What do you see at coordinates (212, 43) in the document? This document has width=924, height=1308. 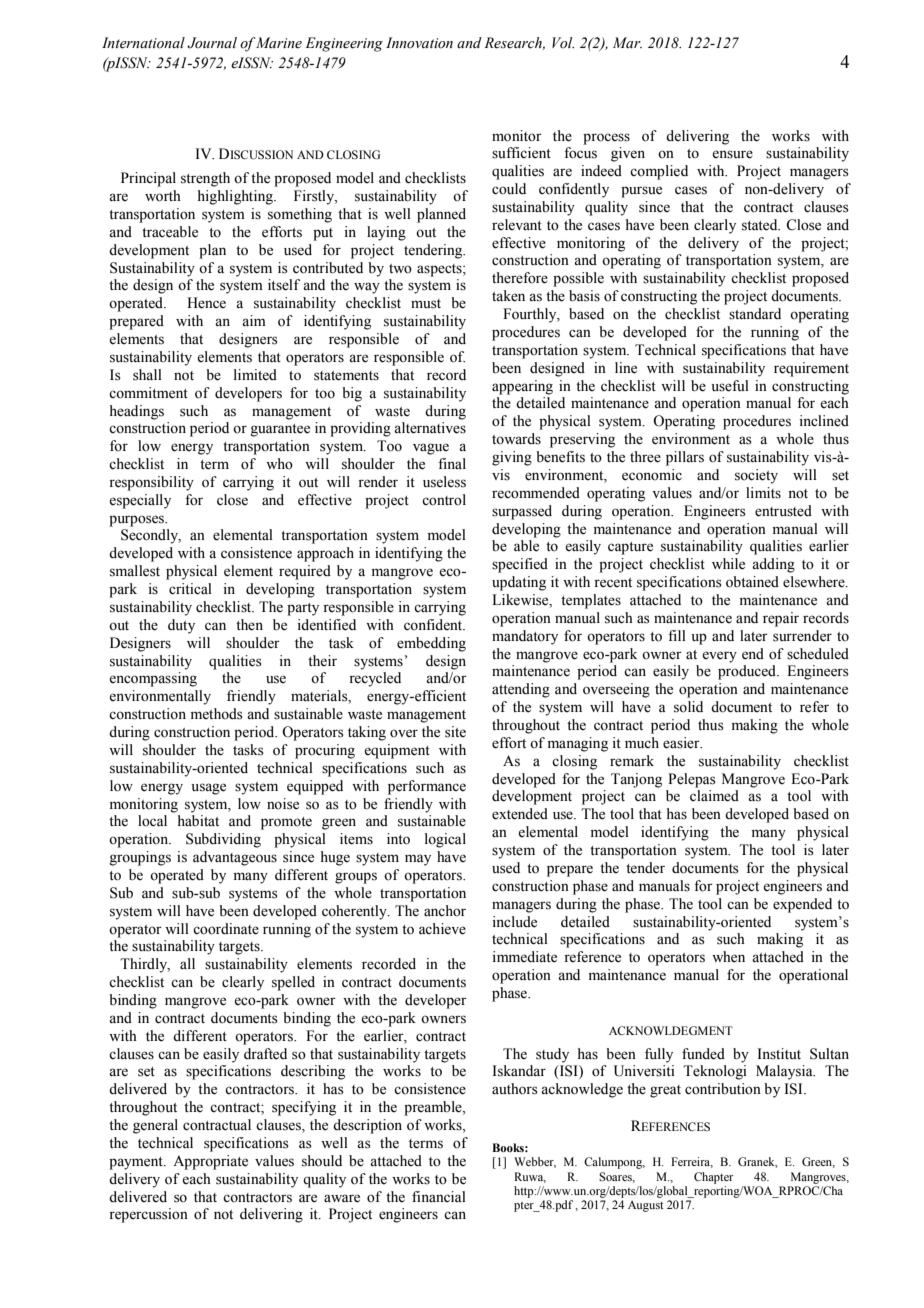 I see `Journal` at bounding box center [212, 43].
